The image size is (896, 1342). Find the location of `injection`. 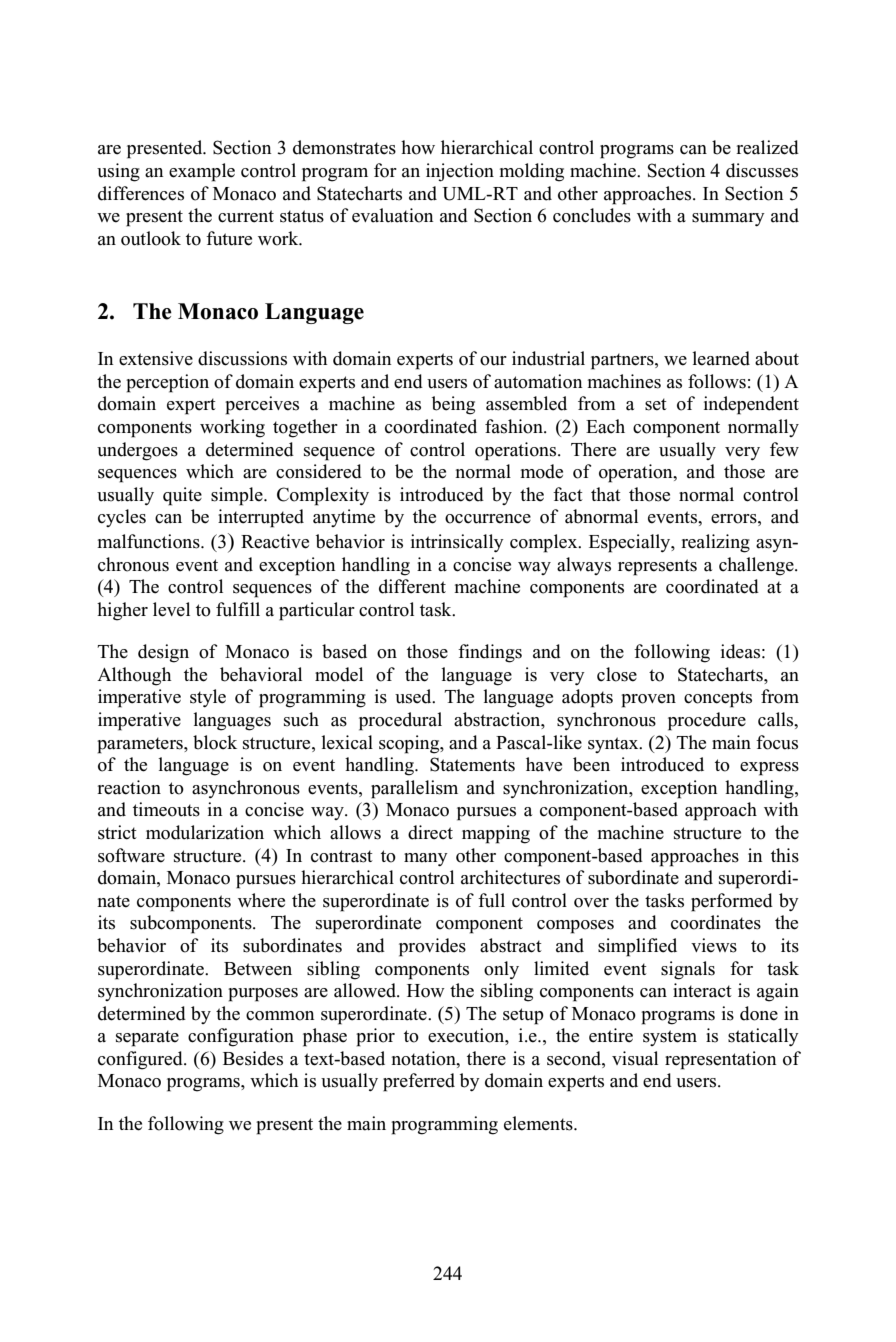

injection is located at coordinates (460, 172).
